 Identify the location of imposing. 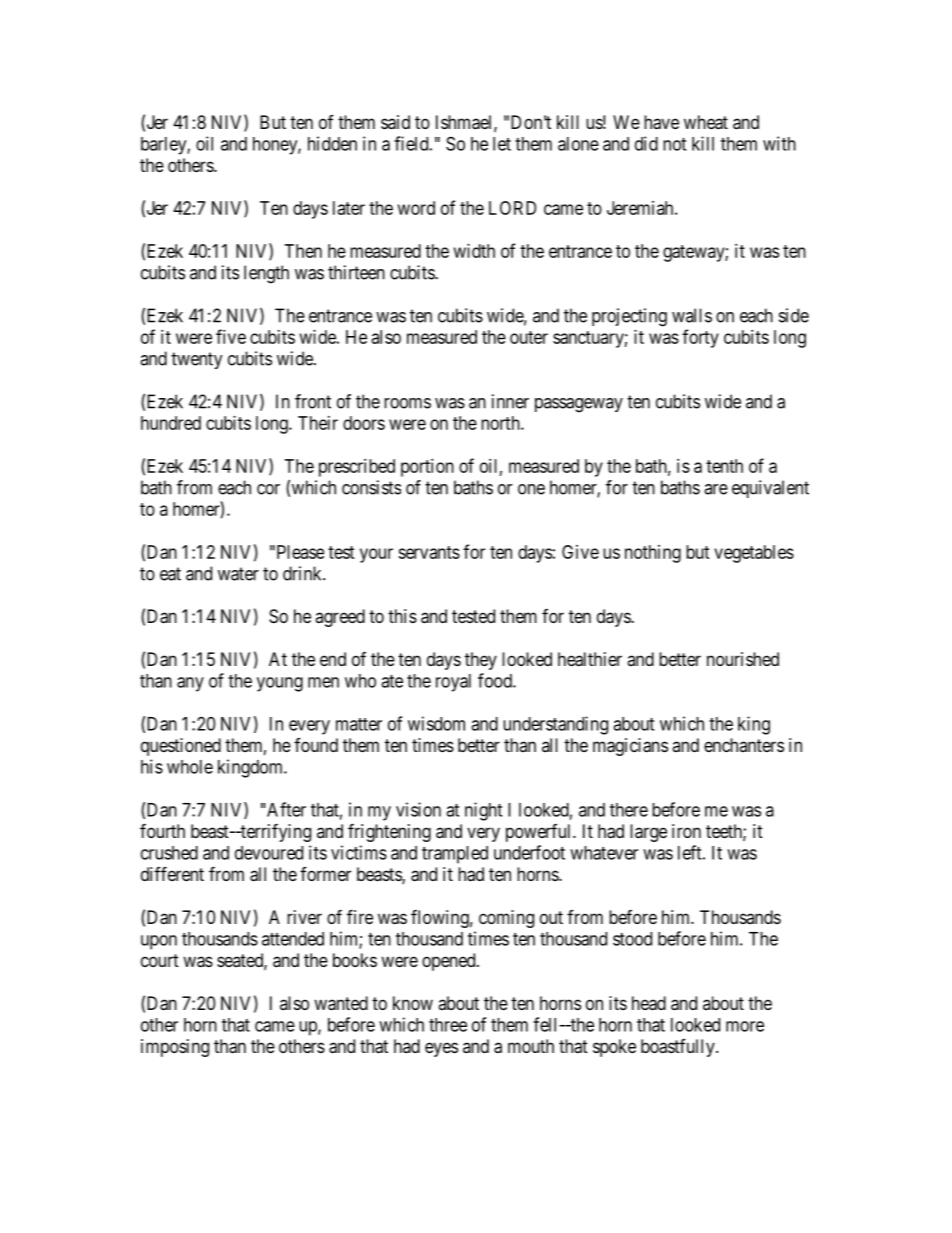
(175, 1048).
